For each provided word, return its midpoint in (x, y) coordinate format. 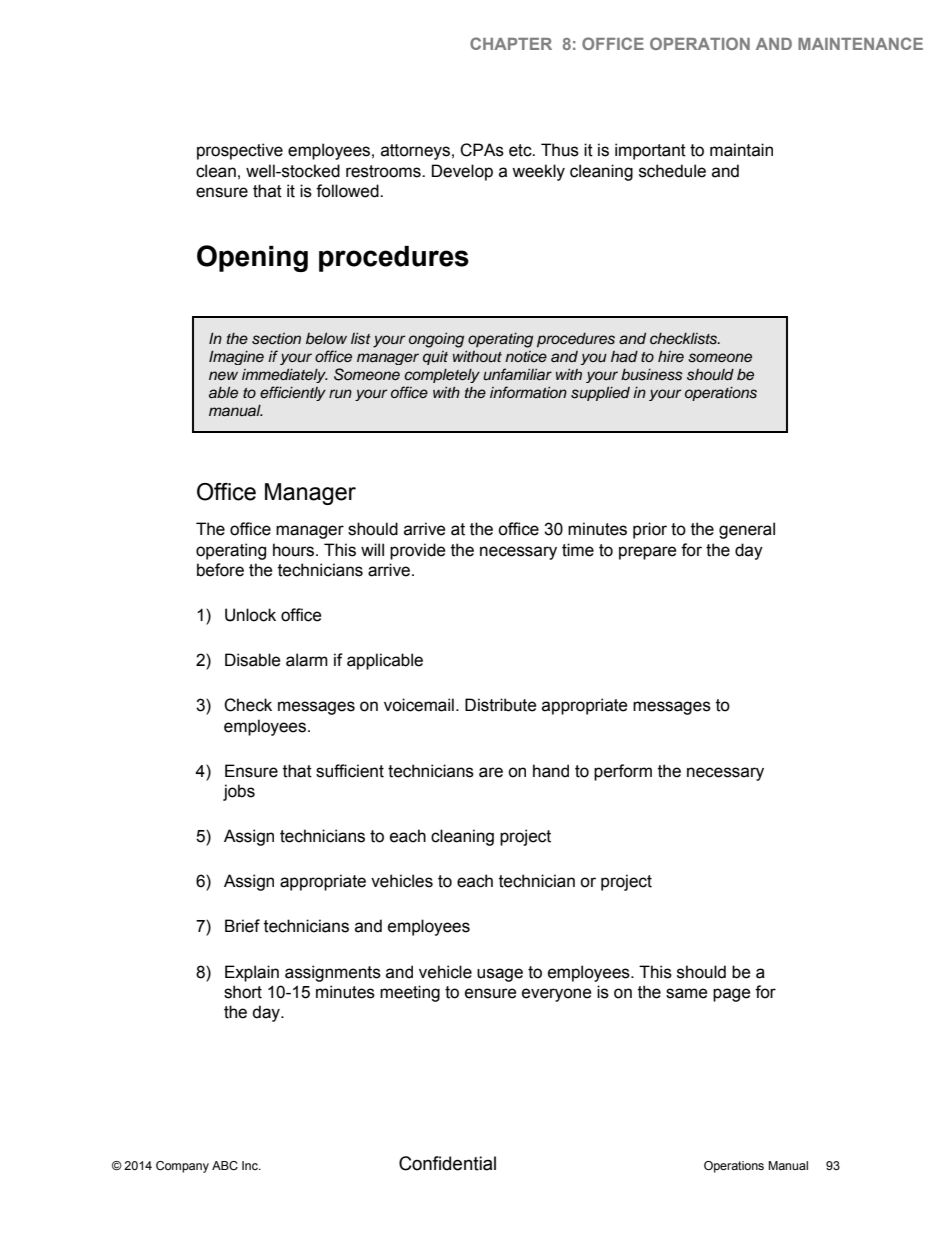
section (276, 339)
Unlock (250, 615)
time (578, 550)
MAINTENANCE (860, 43)
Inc (251, 1165)
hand (551, 771)
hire (671, 356)
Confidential (447, 1163)
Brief (242, 926)
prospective (240, 151)
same (686, 993)
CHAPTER (511, 43)
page (731, 995)
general (747, 530)
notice (526, 356)
